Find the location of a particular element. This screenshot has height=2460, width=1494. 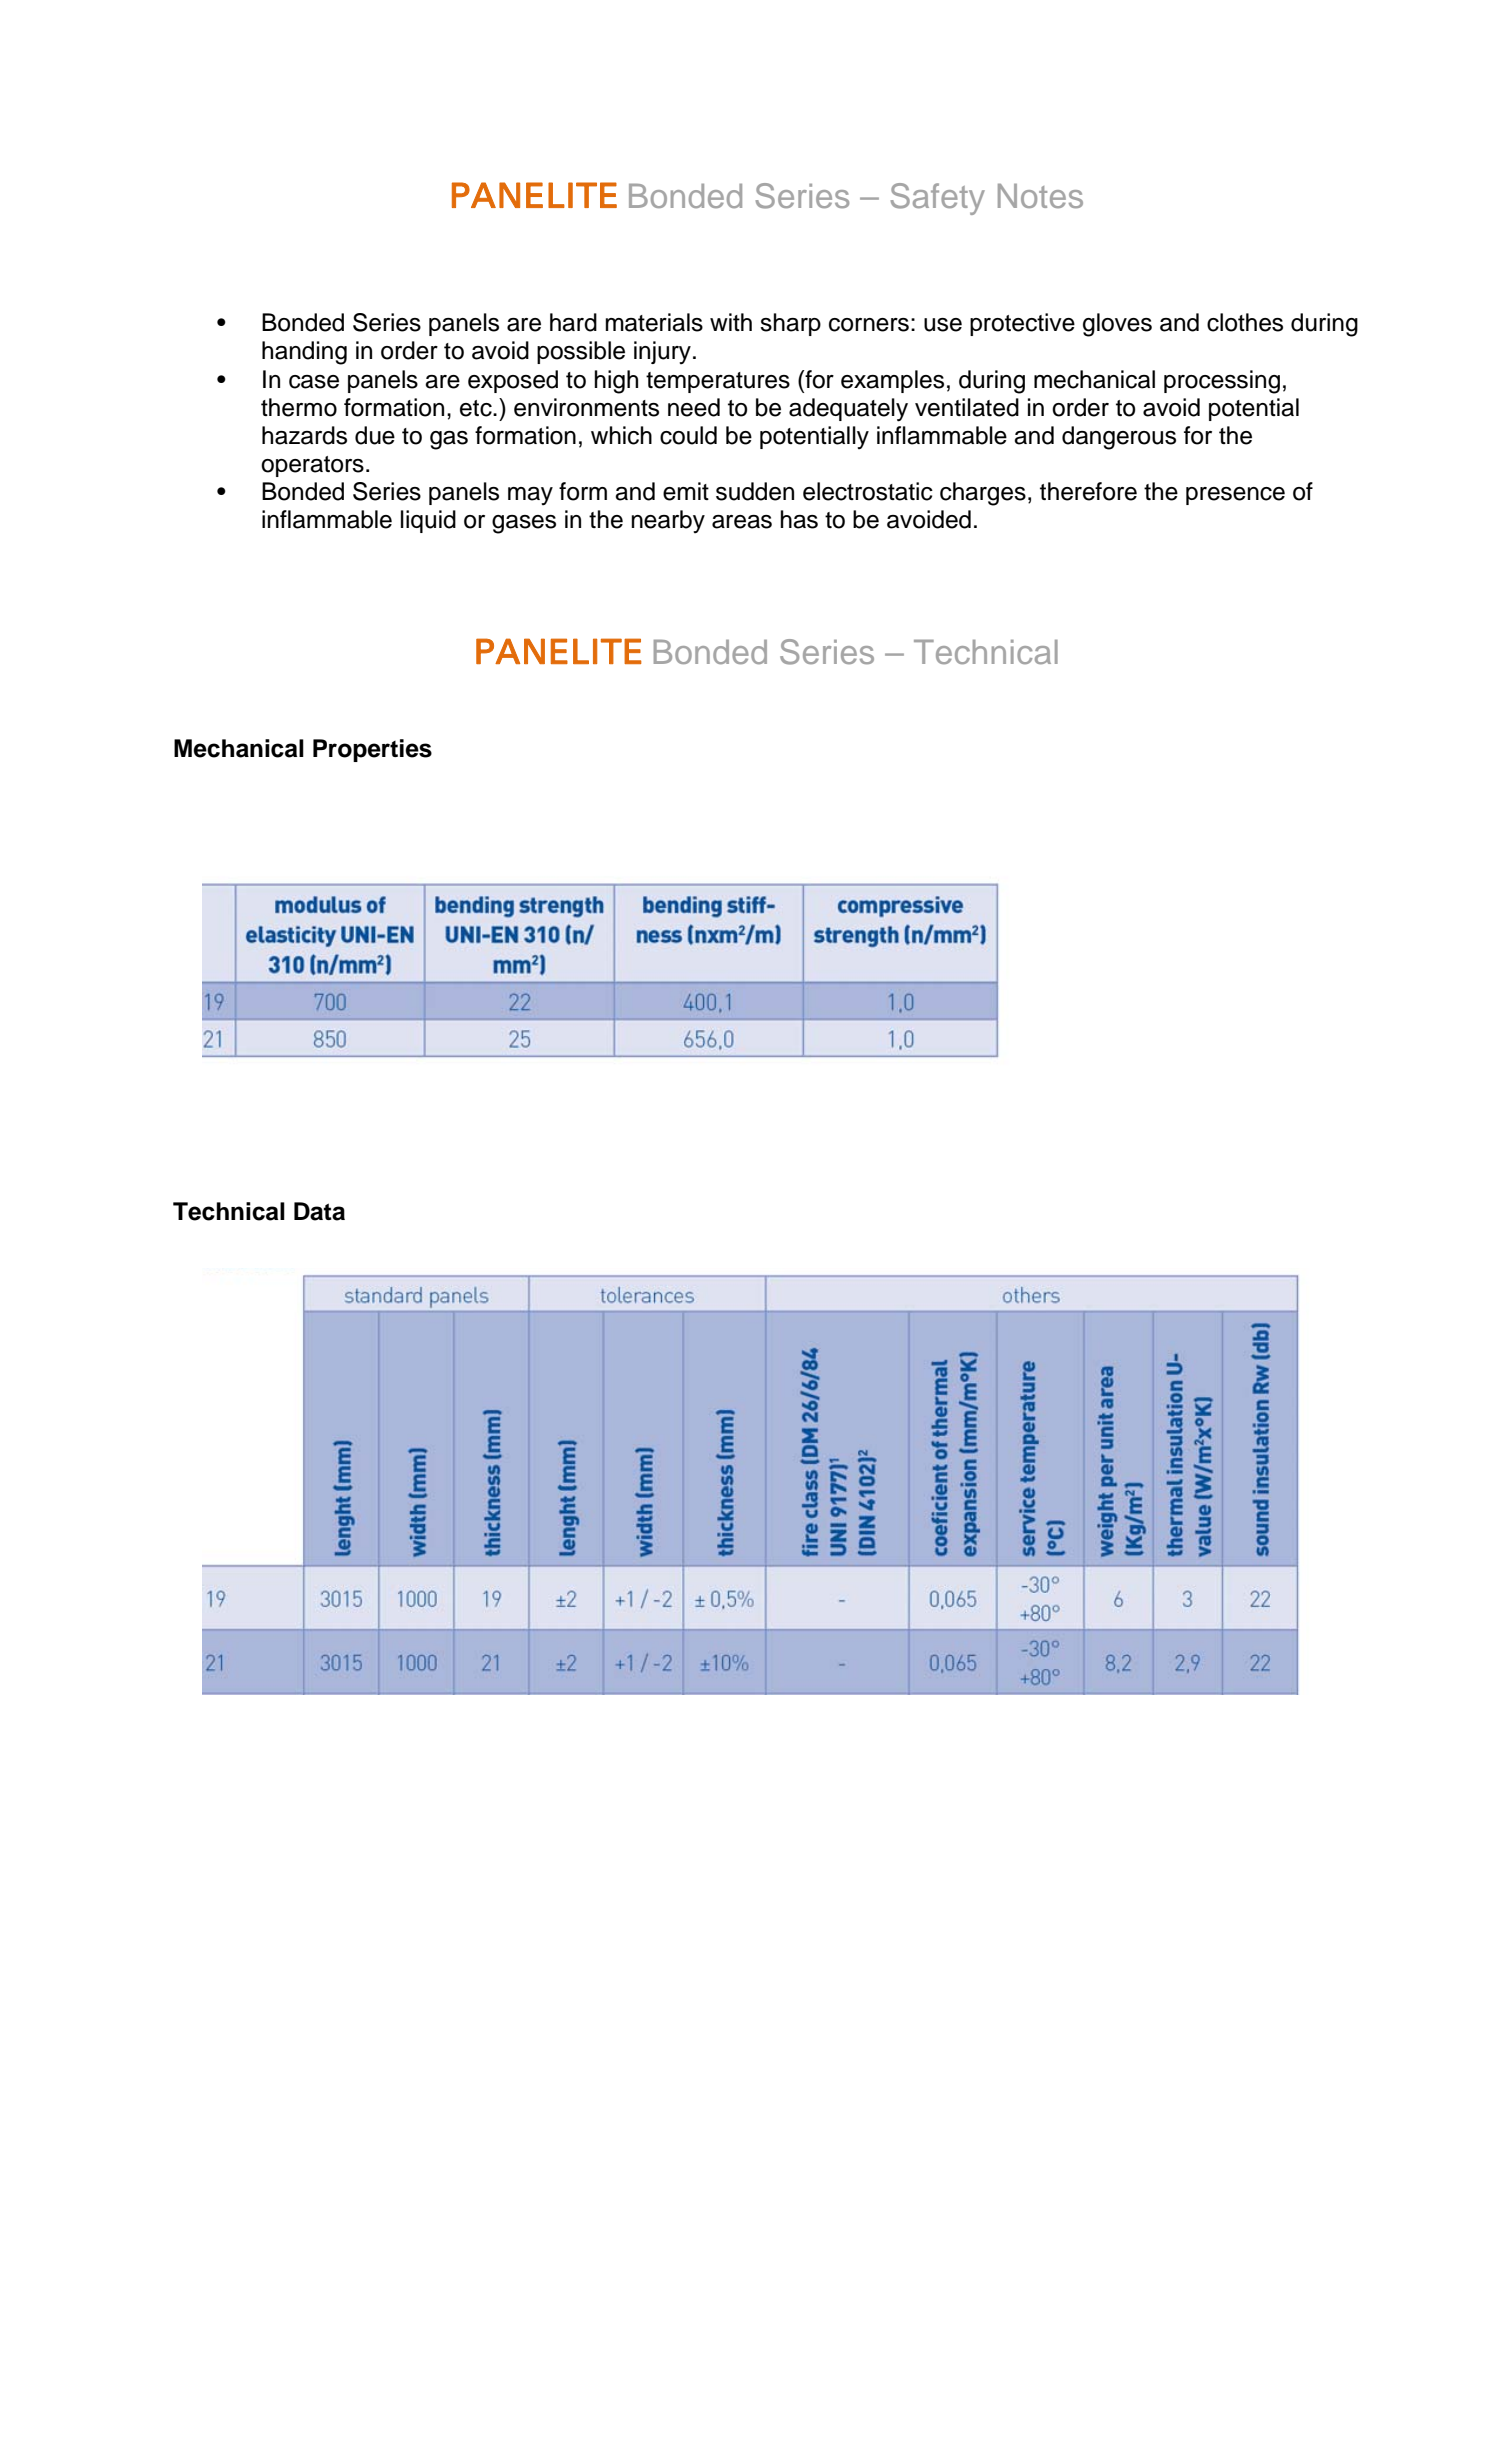

hard is located at coordinates (573, 322).
